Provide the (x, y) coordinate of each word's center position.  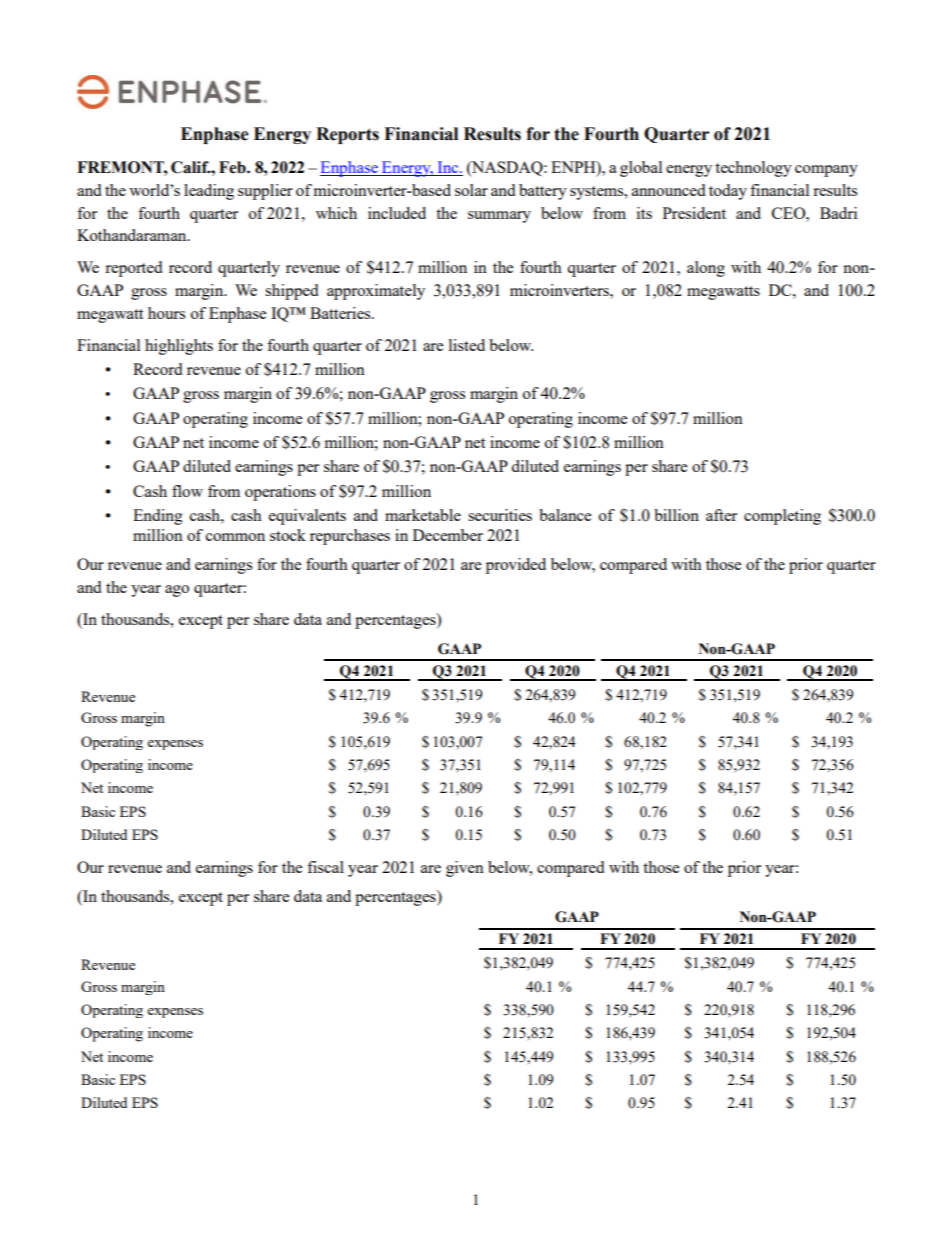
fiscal (325, 867)
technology (753, 169)
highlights (179, 347)
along (706, 269)
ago (177, 591)
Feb (233, 167)
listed (467, 345)
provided (516, 566)
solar (471, 190)
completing (782, 517)
